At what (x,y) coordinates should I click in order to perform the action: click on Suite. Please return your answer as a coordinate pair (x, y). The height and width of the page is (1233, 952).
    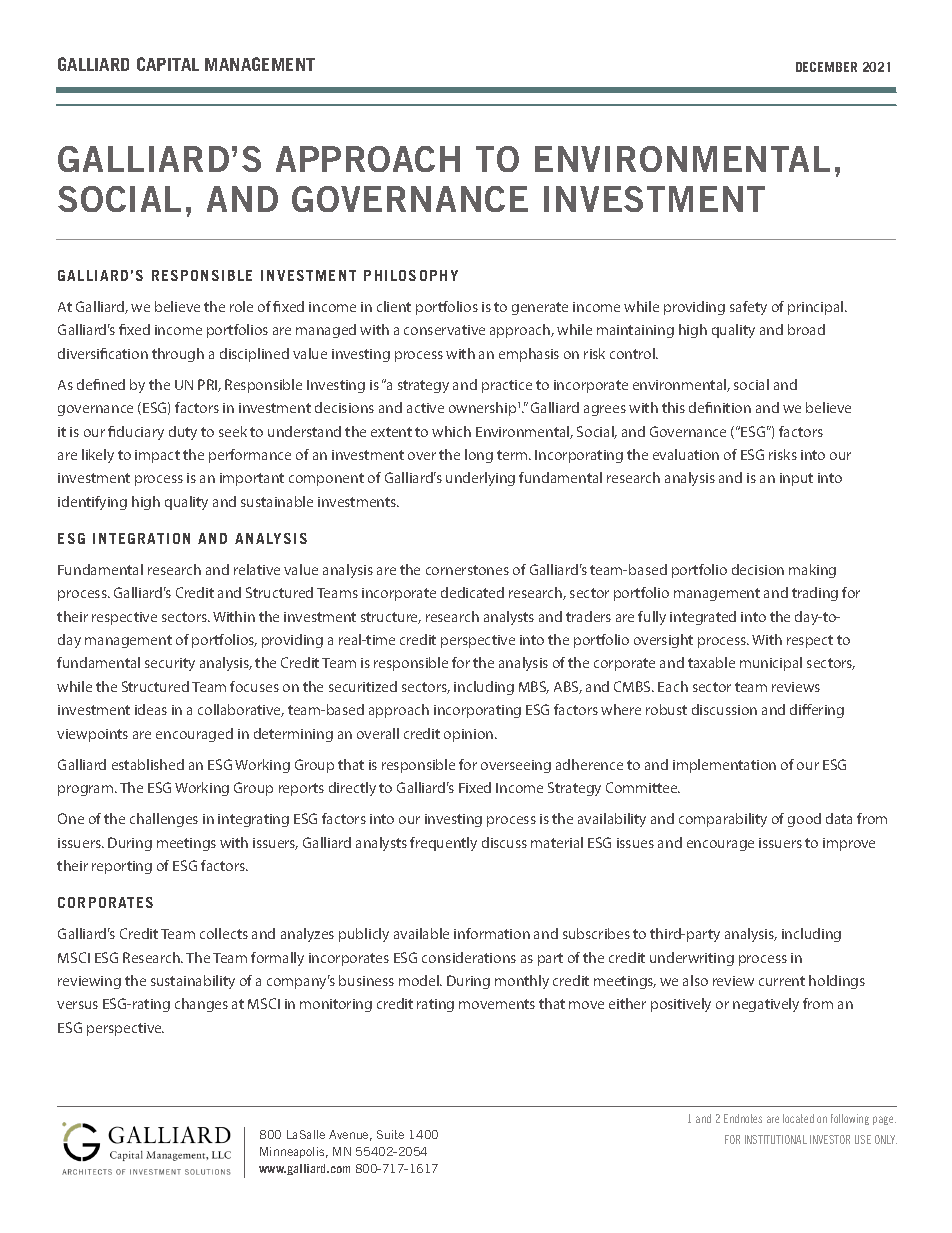
    Looking at the image, I should click on (390, 1134).
